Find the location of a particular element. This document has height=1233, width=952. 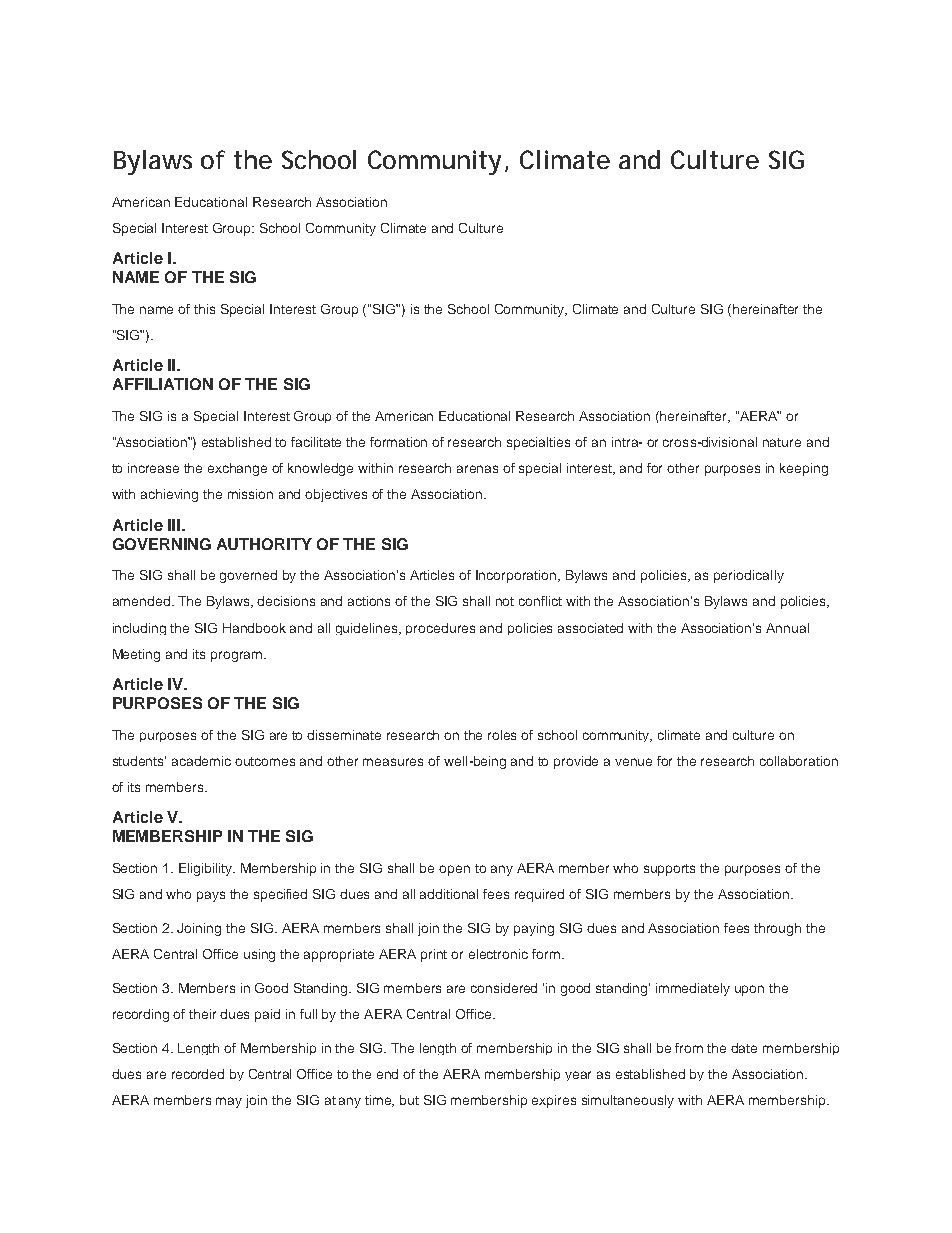

date is located at coordinates (744, 1048).
